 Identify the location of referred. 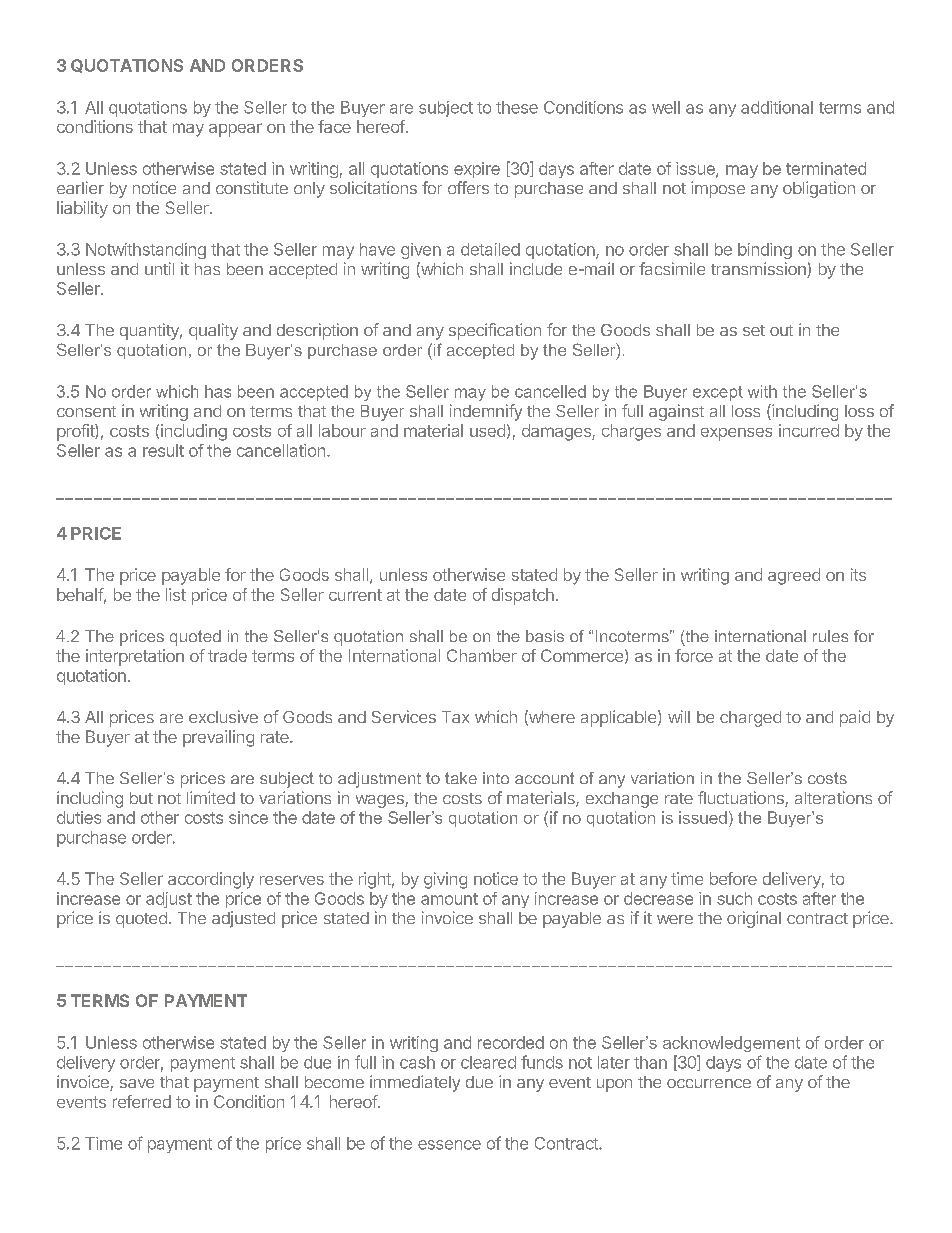
(142, 1101).
